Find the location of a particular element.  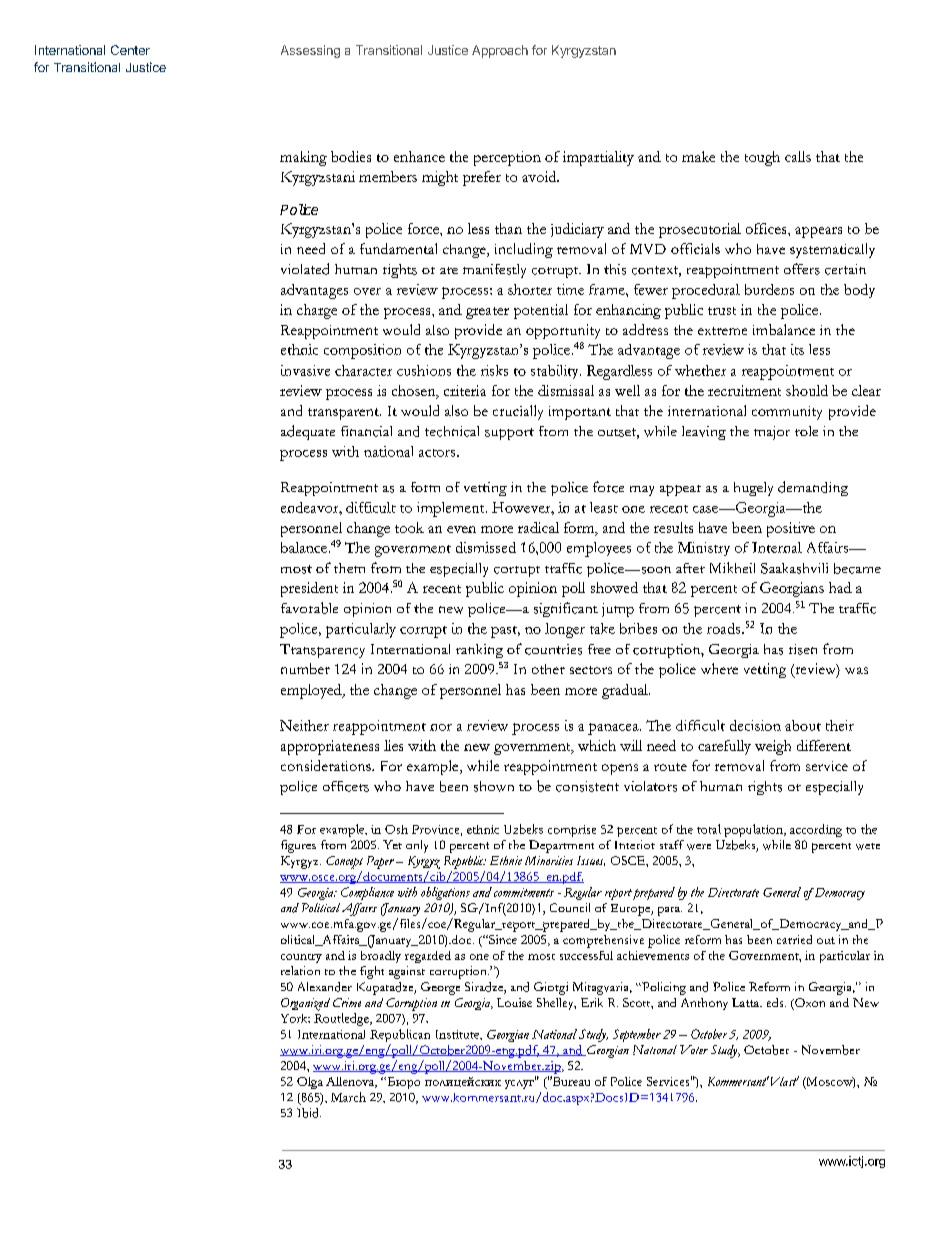

figures is located at coordinates (298, 846).
